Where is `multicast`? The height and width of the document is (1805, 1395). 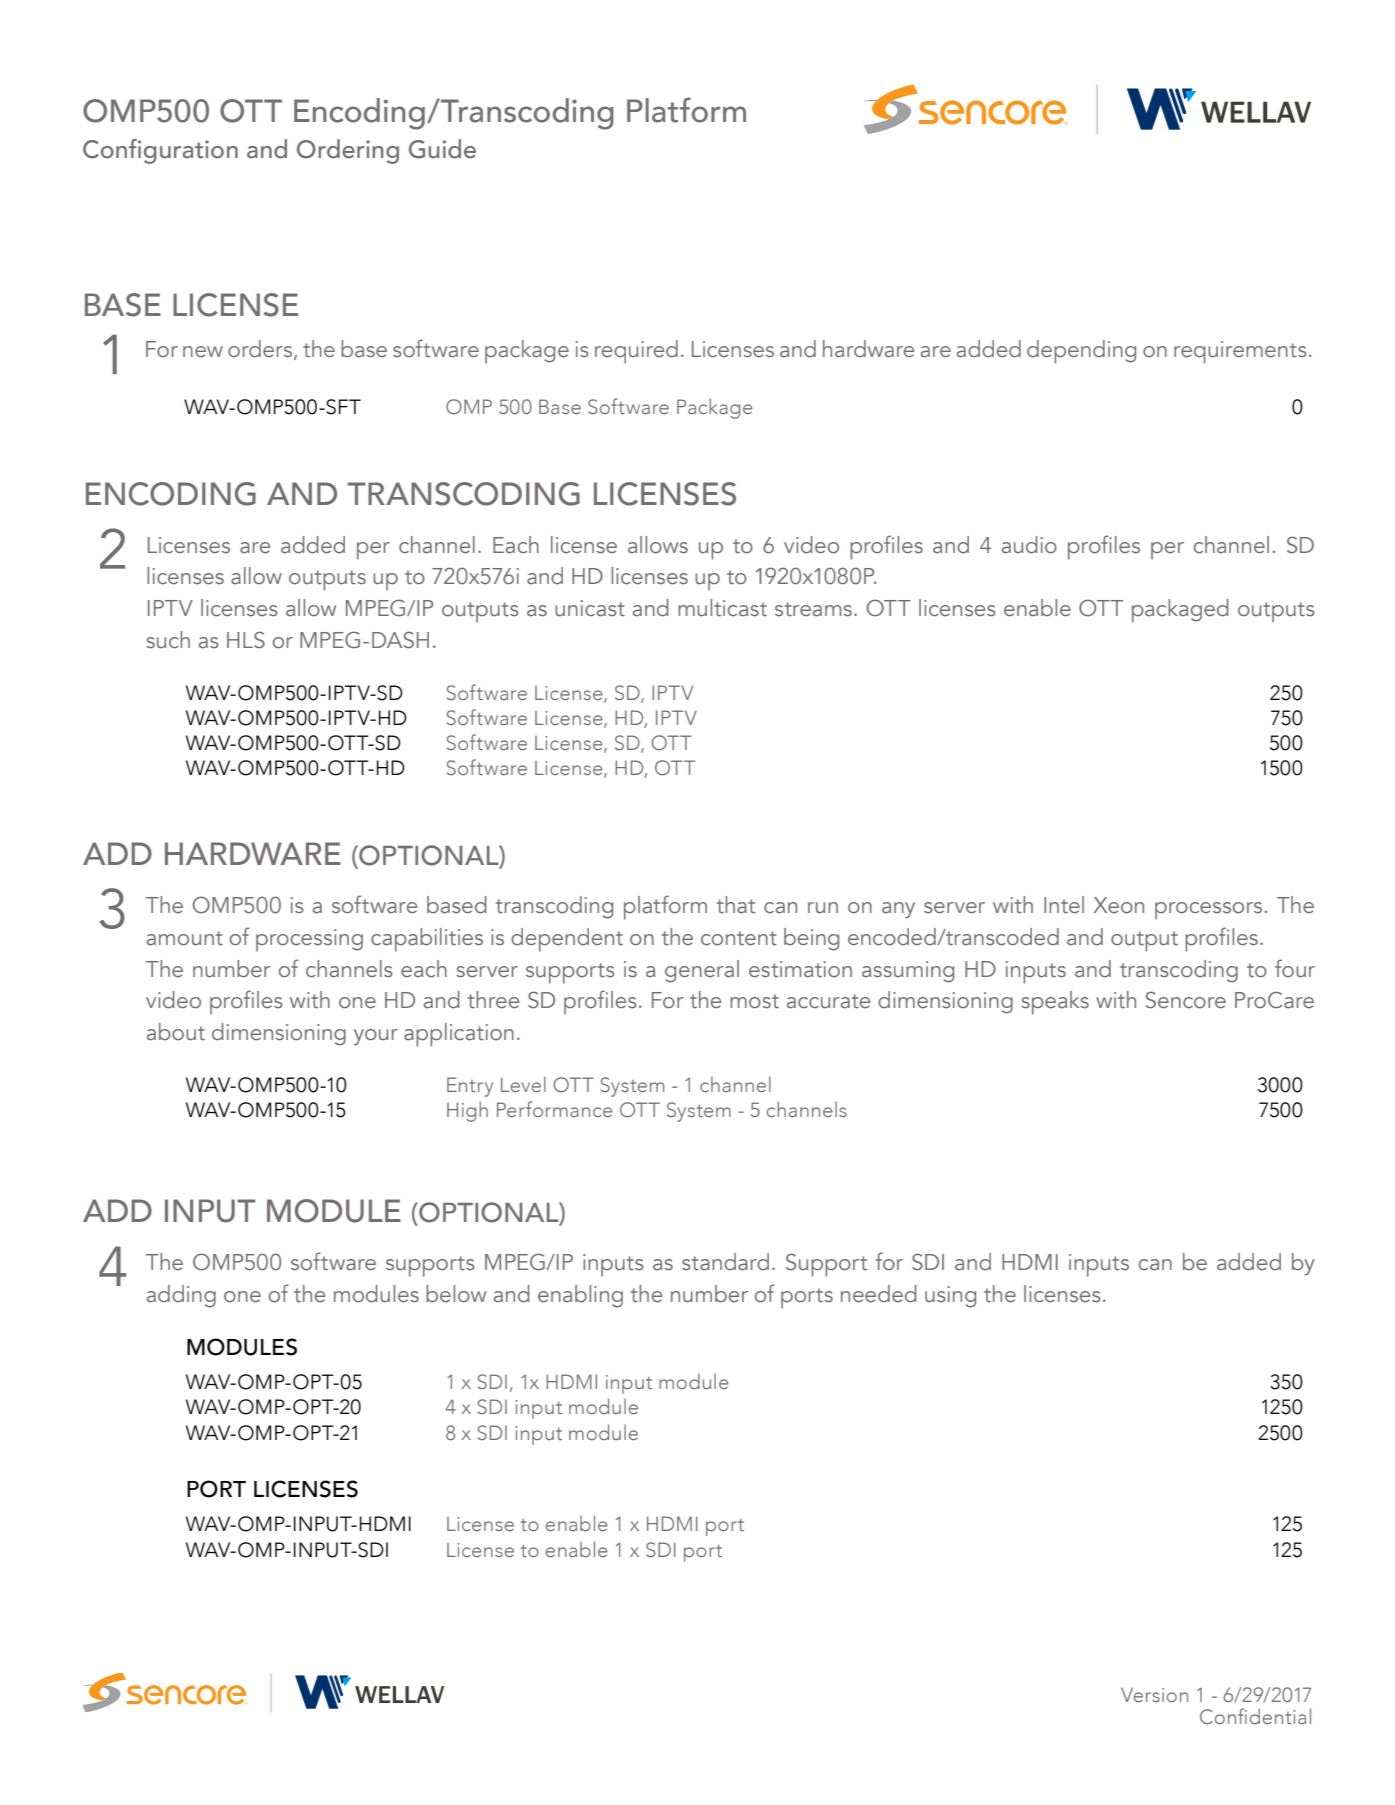
multicast is located at coordinates (722, 608).
